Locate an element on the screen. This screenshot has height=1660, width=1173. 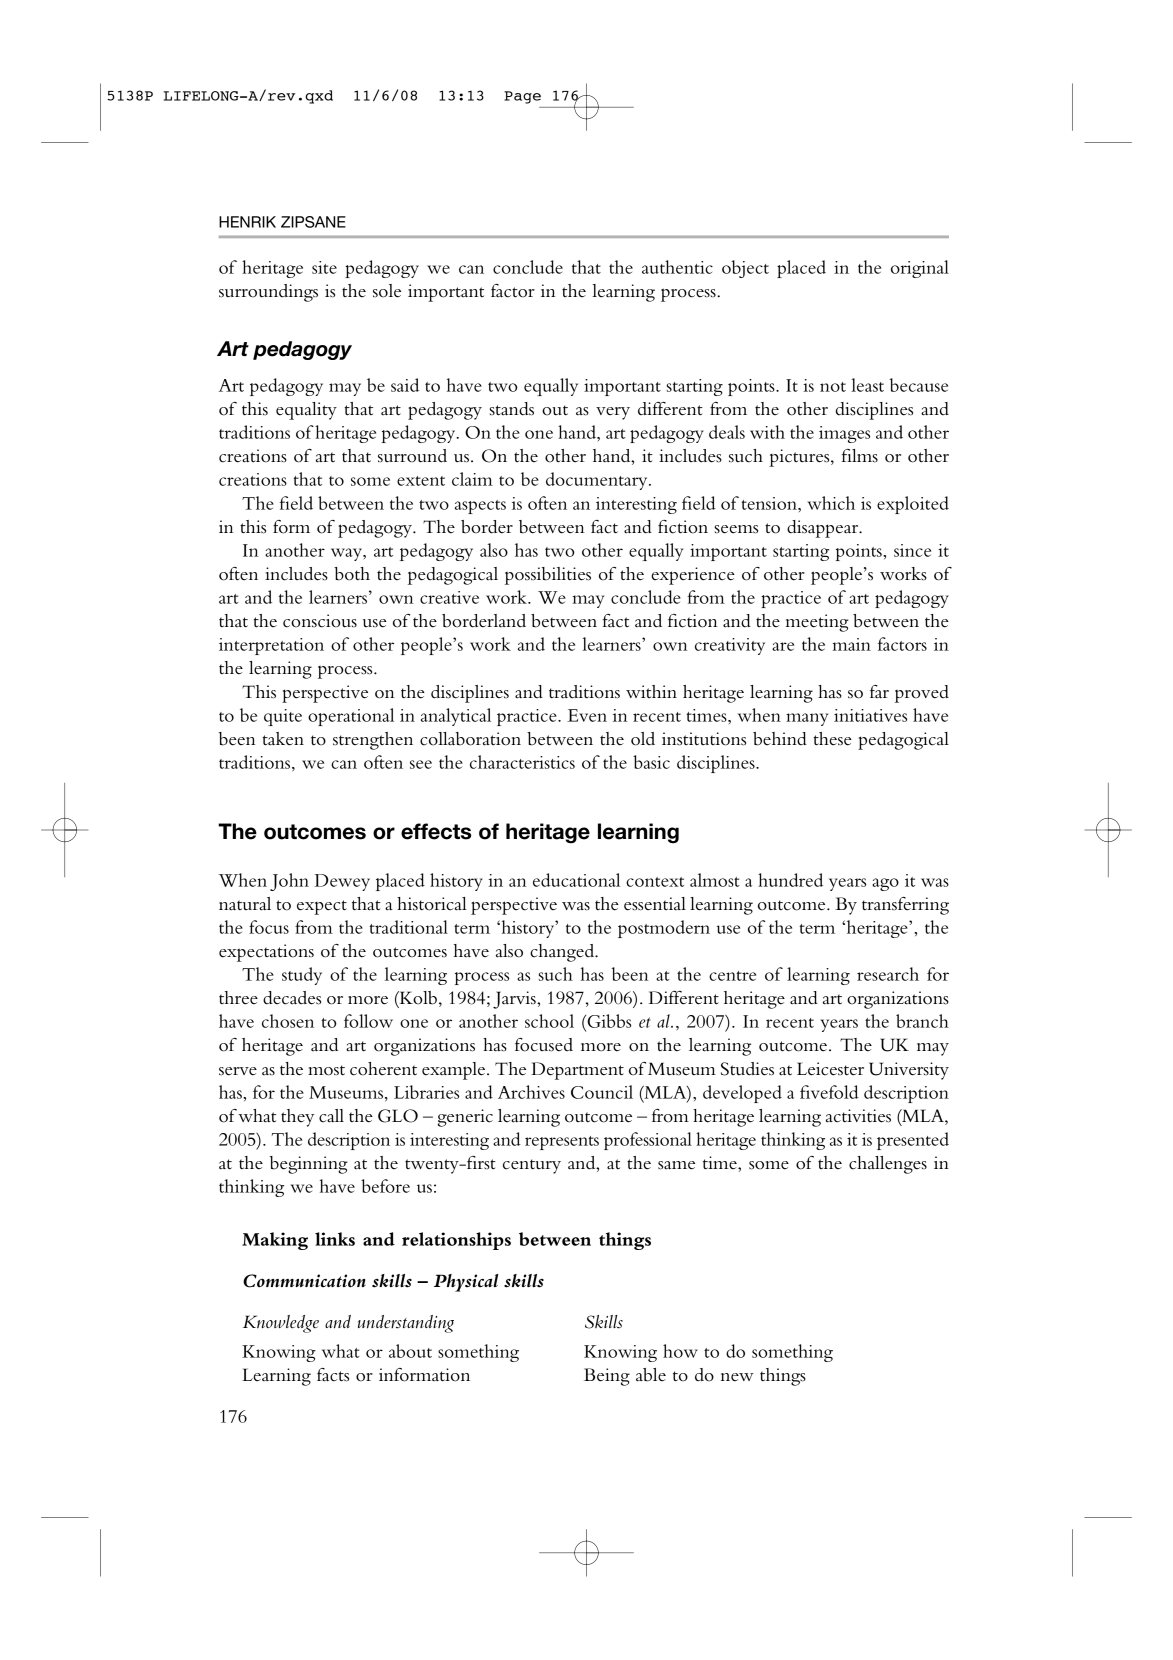
Page is located at coordinates (522, 97).
